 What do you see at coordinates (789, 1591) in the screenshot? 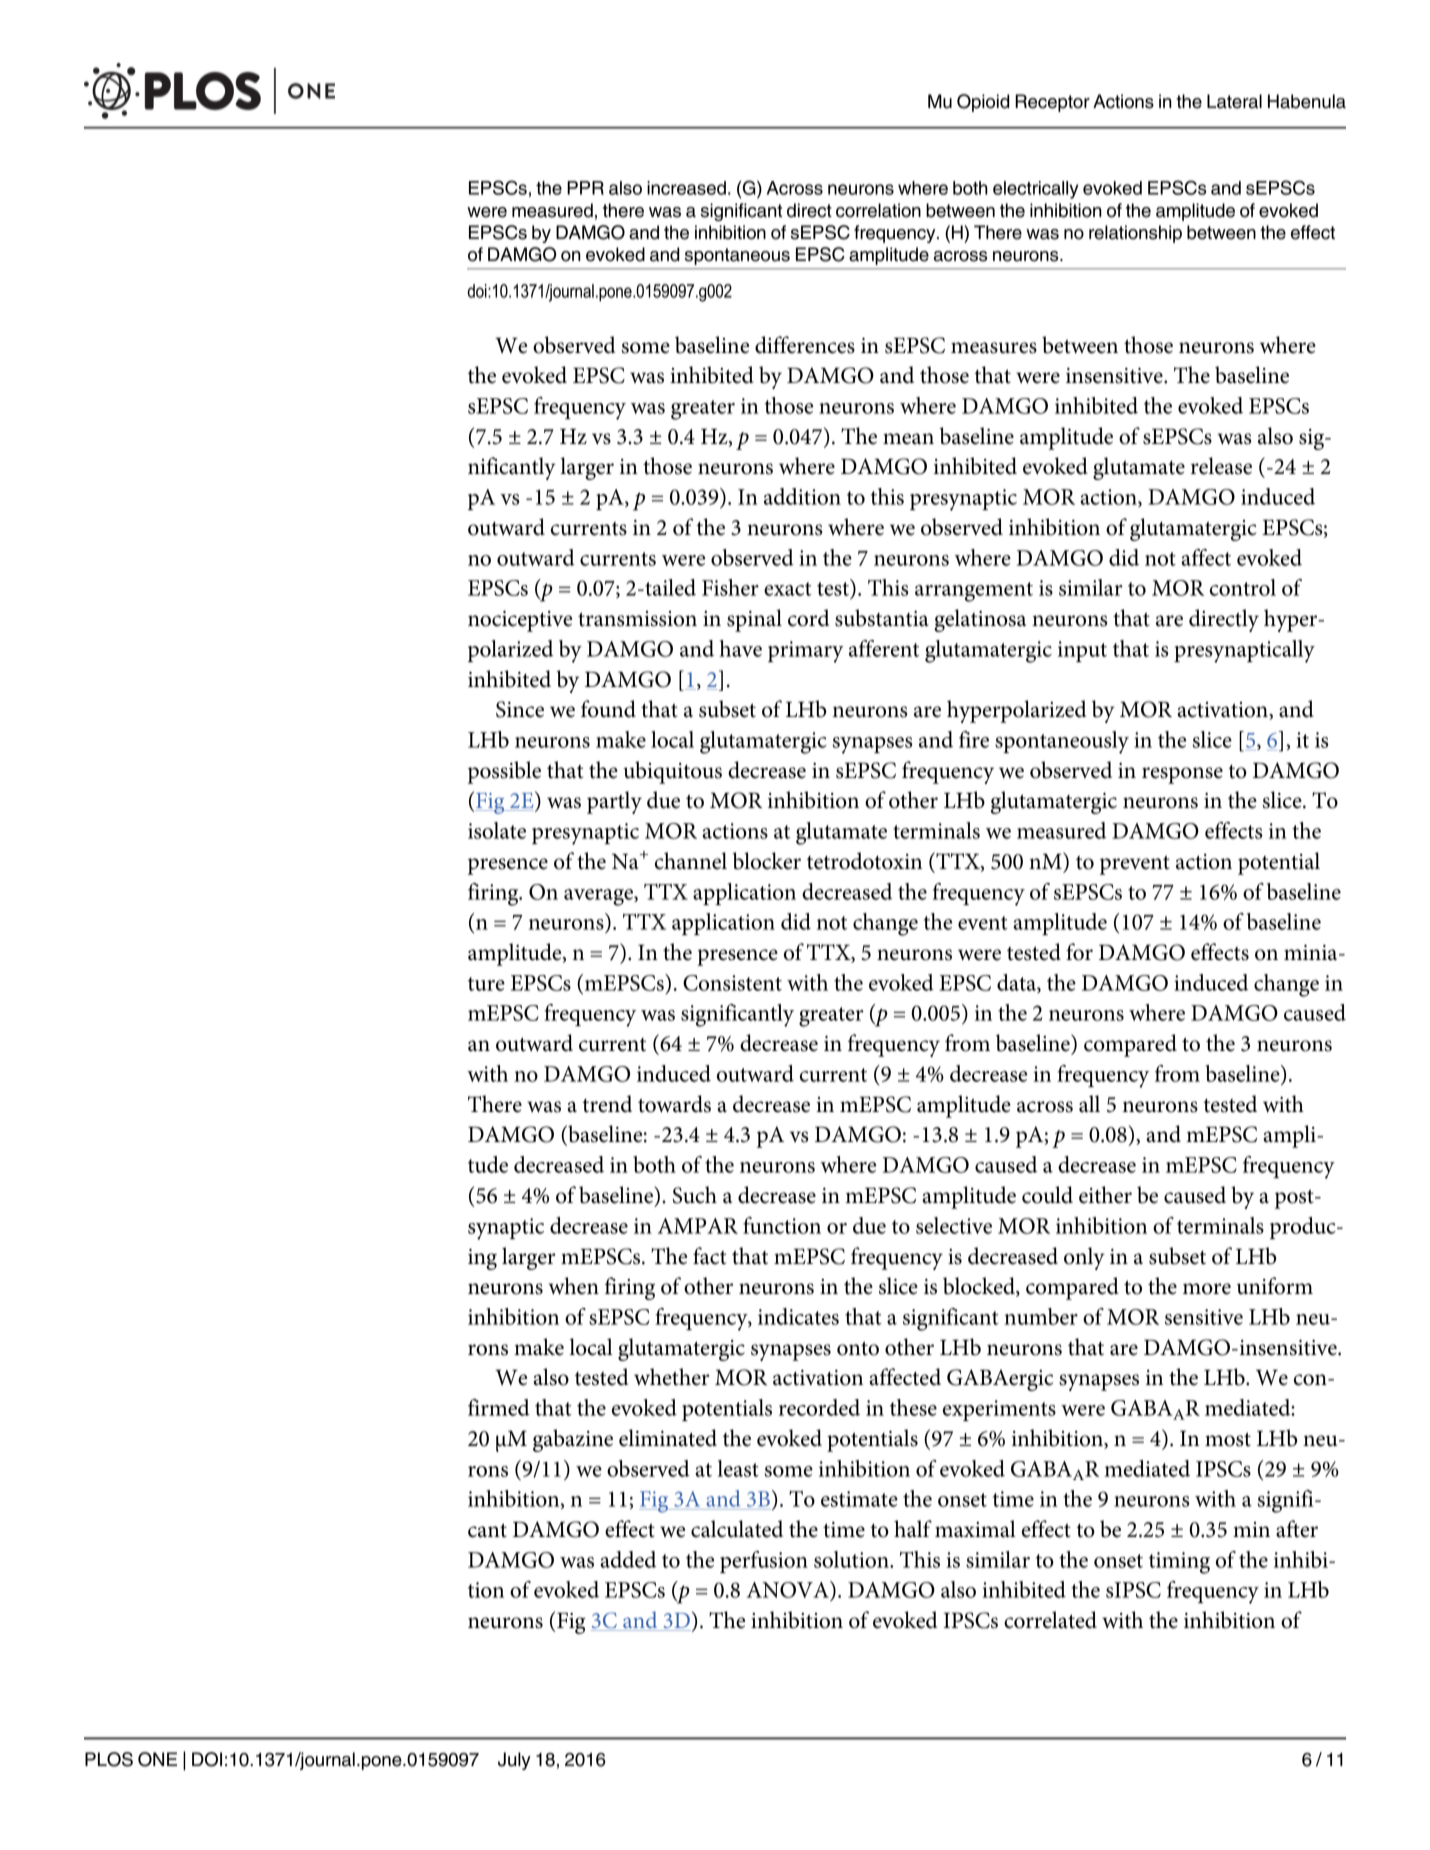
I see `ANOVA` at bounding box center [789, 1591].
